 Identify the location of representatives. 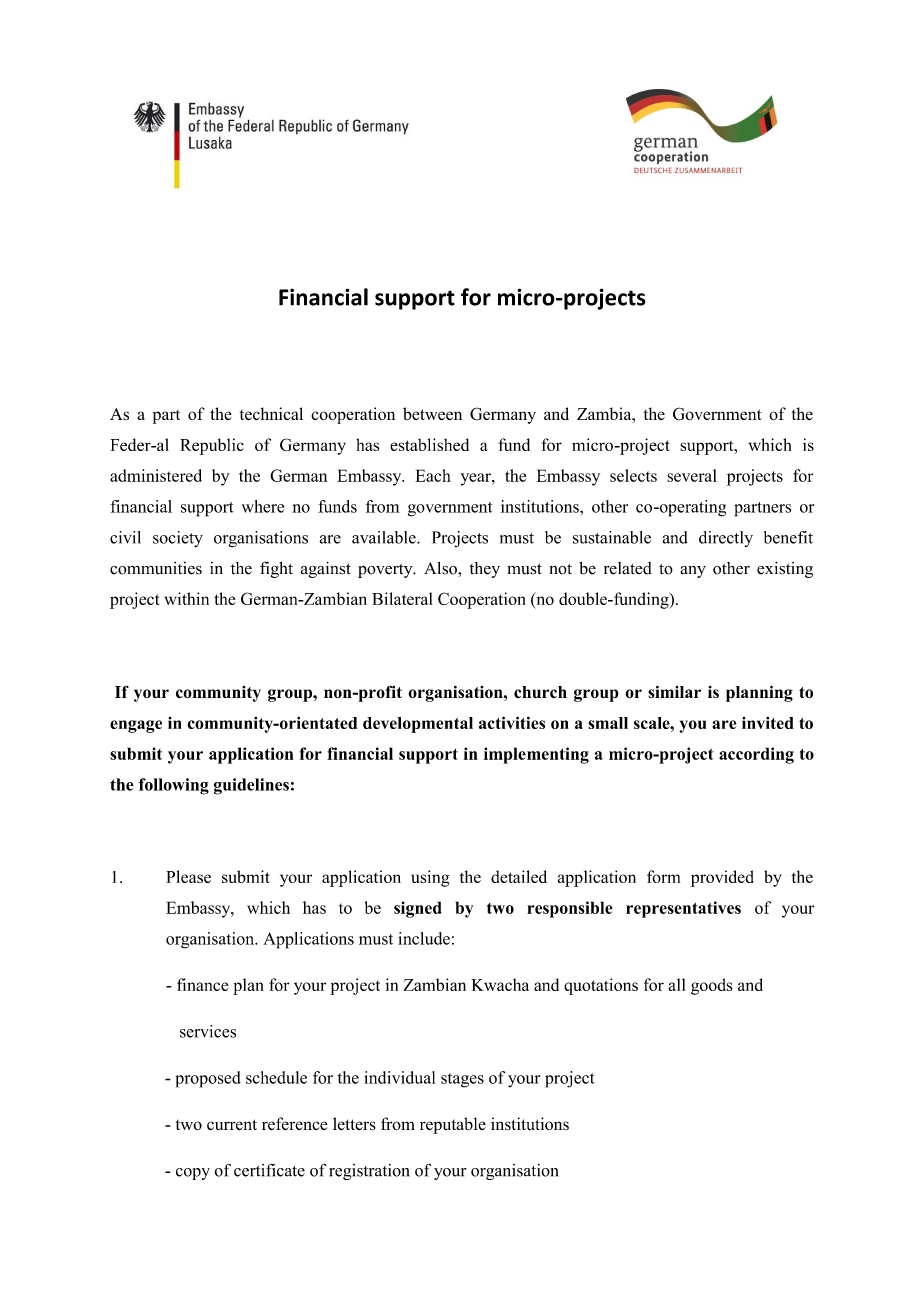
(683, 909).
